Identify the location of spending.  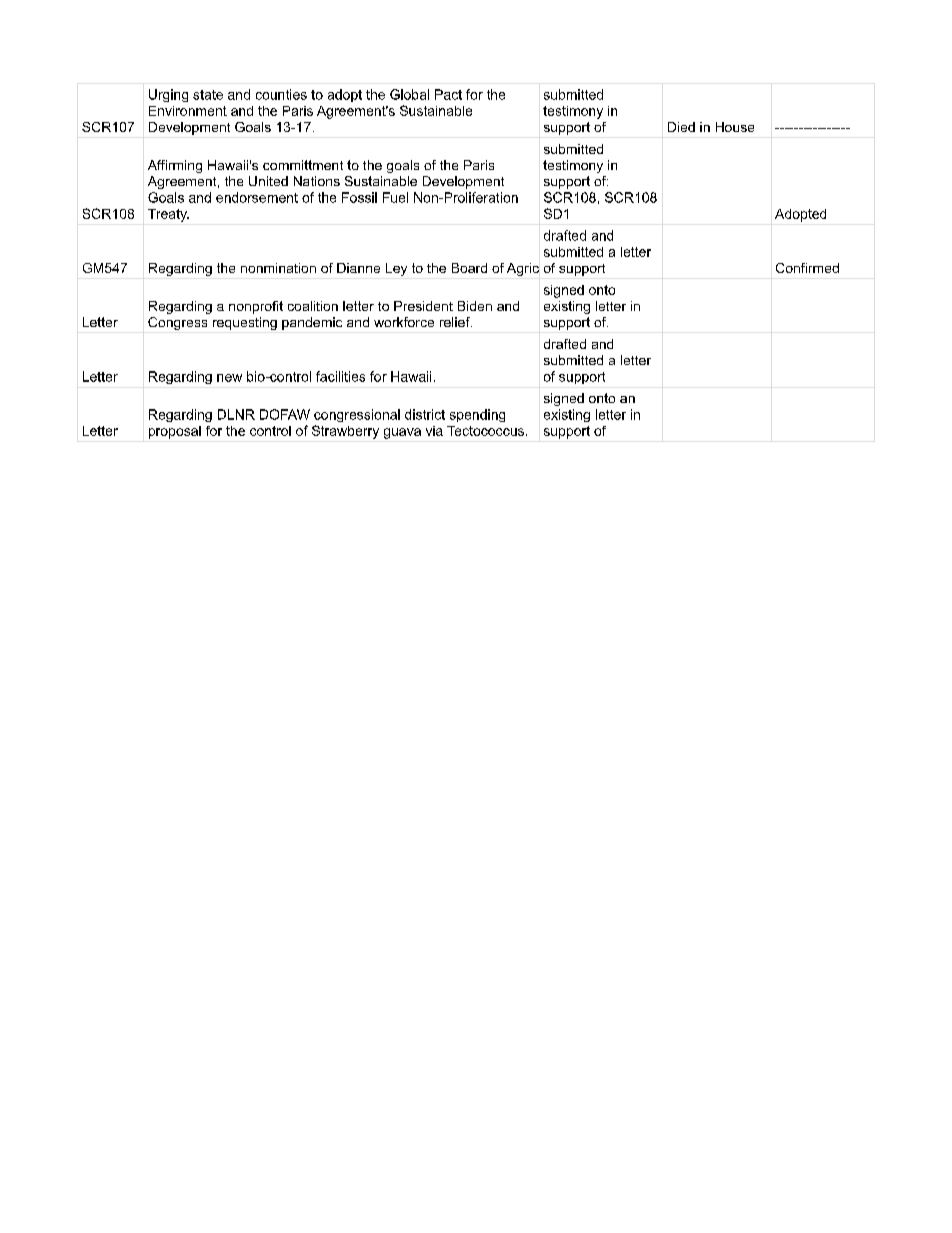
(477, 415).
